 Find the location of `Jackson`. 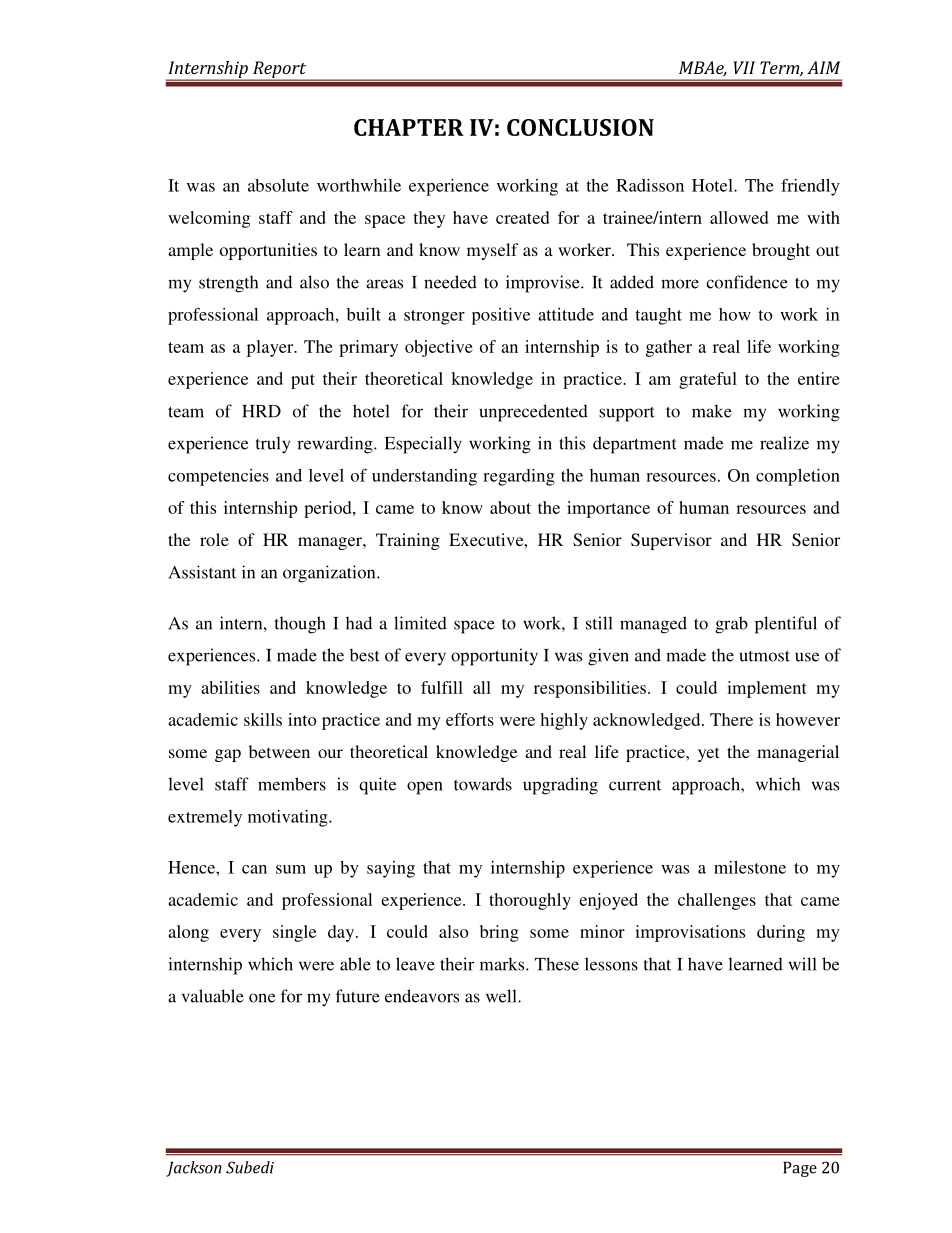

Jackson is located at coordinates (194, 1169).
